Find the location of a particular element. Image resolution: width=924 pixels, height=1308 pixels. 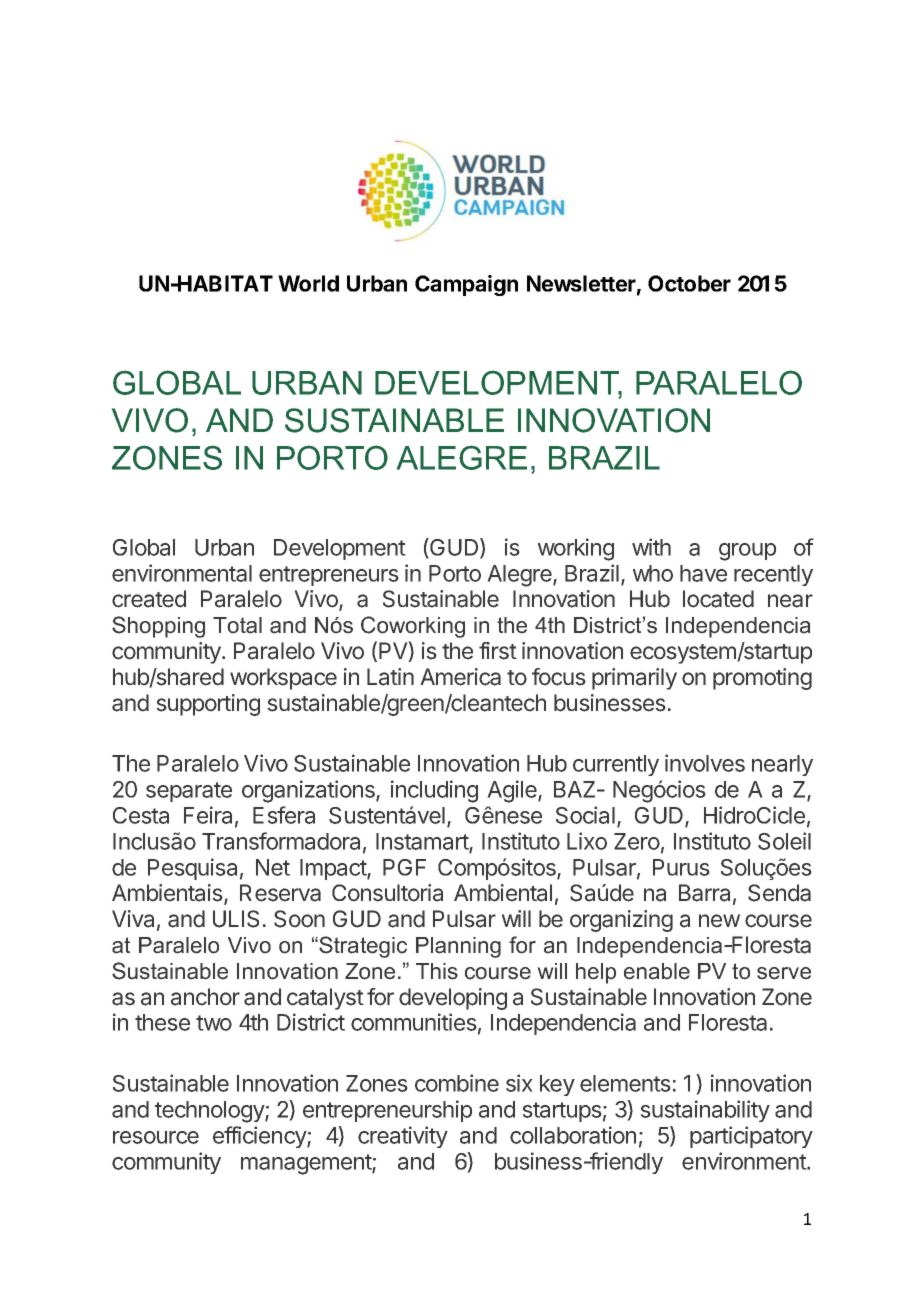

supporting is located at coordinates (208, 705).
